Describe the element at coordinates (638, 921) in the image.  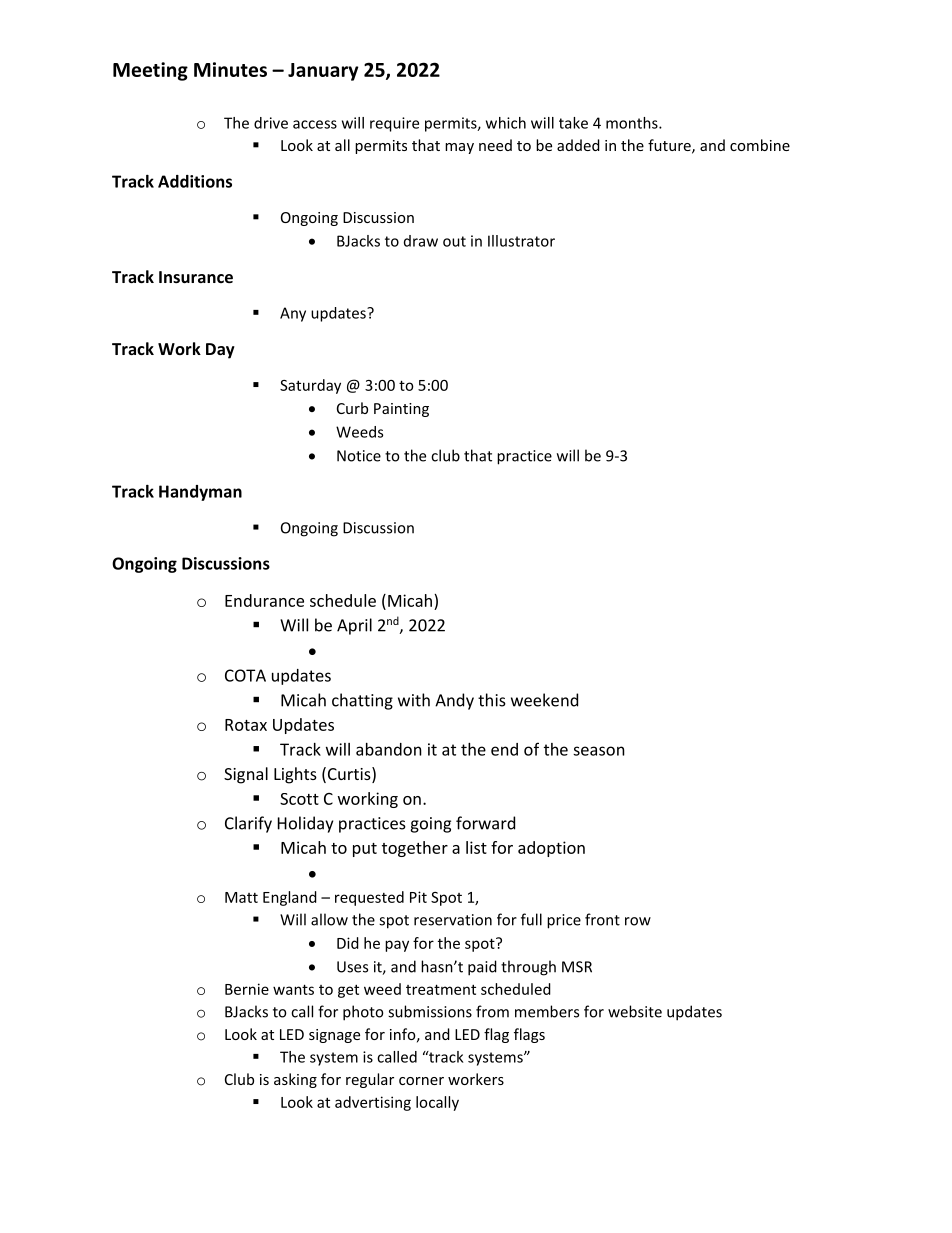
I see `row` at that location.
